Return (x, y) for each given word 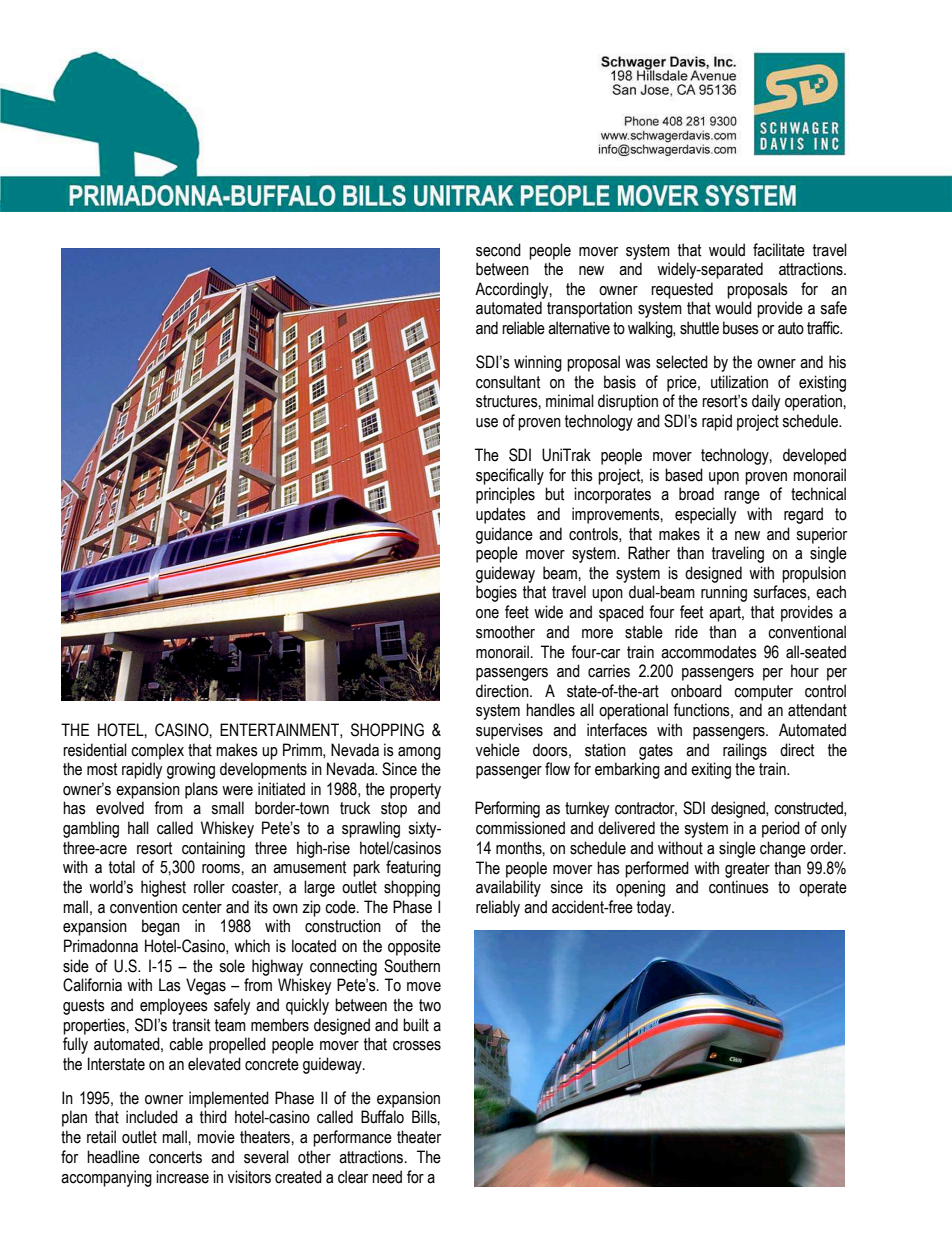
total (122, 867)
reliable (523, 328)
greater (747, 870)
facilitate (779, 250)
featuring (413, 868)
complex (157, 751)
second (498, 250)
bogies (496, 593)
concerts (175, 1157)
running (724, 593)
